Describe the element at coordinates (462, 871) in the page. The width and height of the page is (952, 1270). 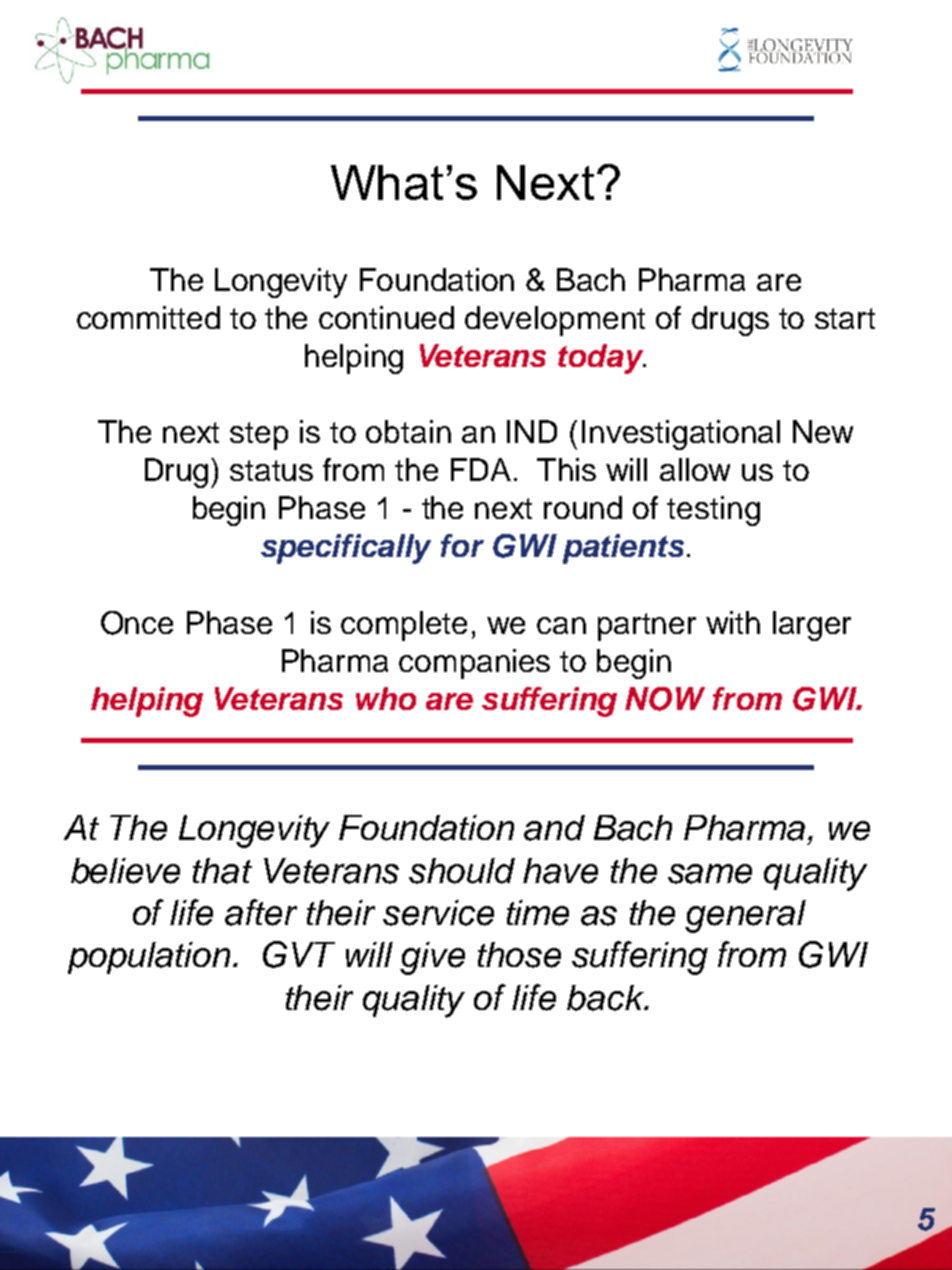
I see `should` at that location.
